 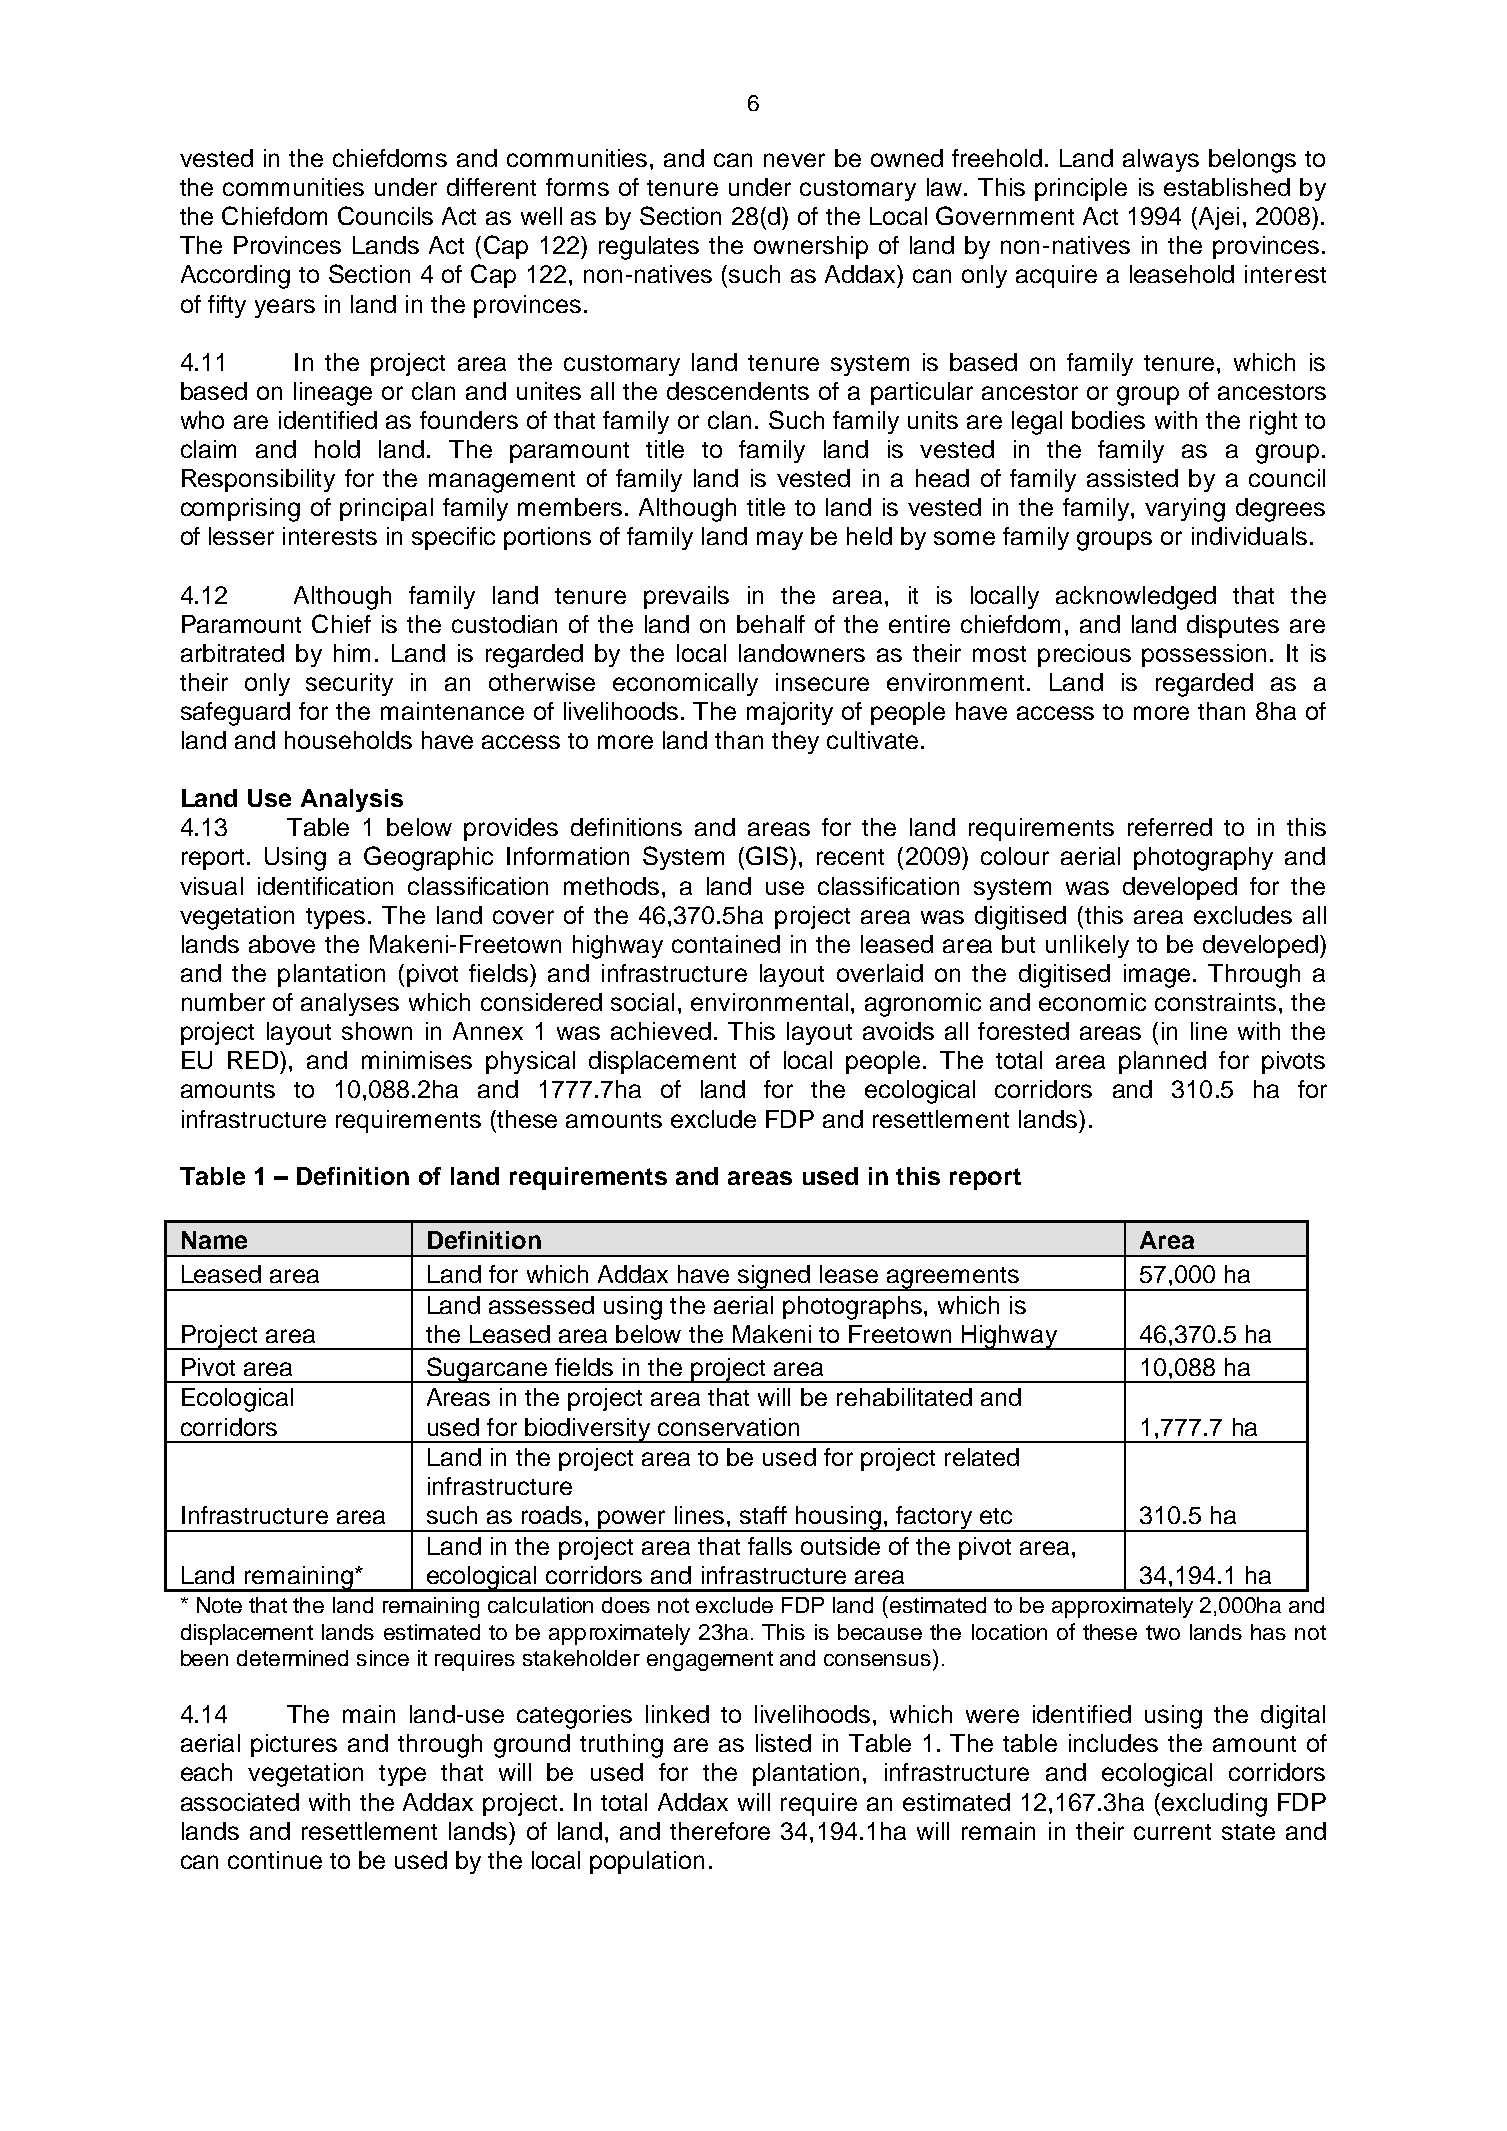 I want to click on related, so click(x=982, y=1457).
